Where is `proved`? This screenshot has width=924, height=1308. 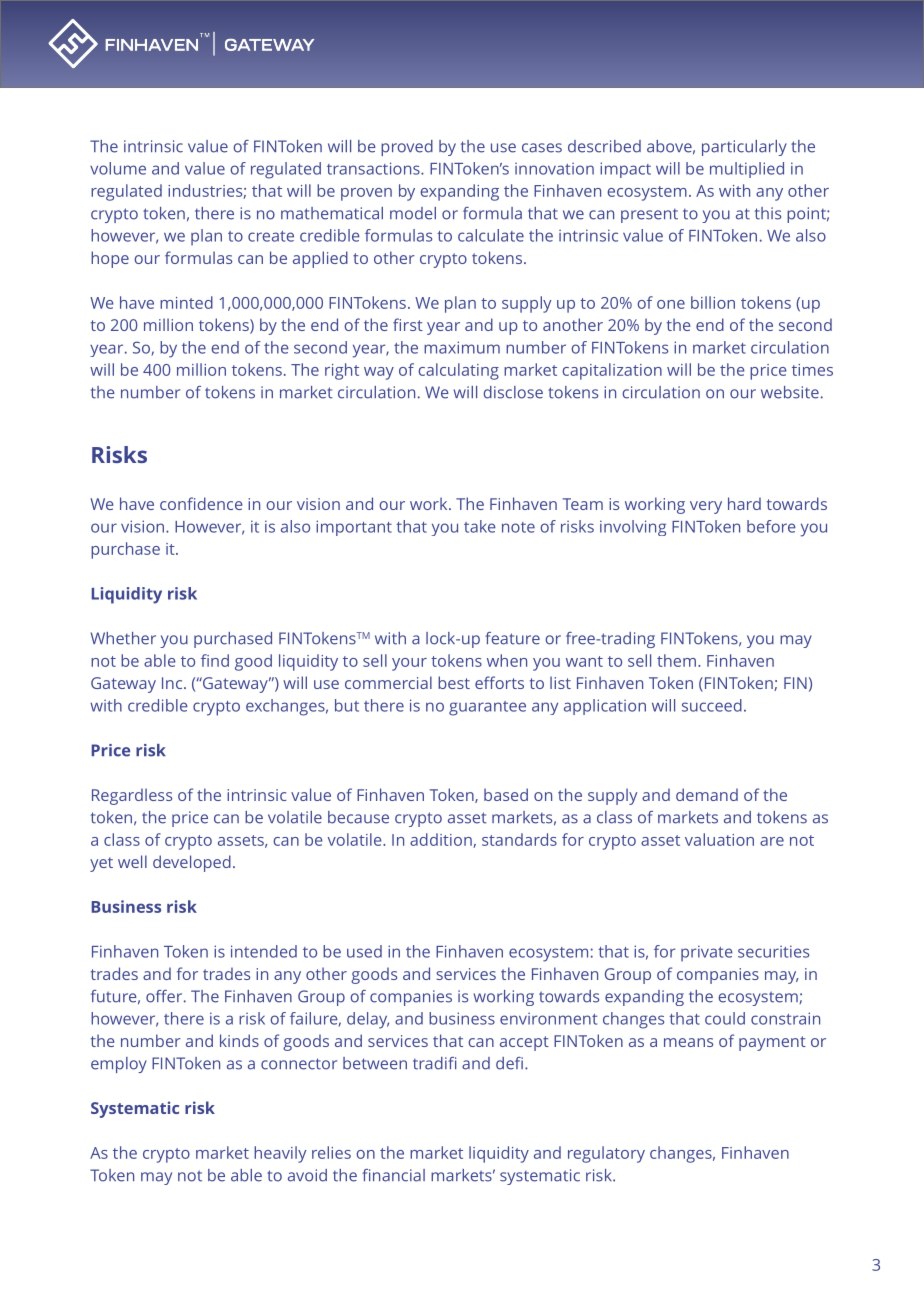 proved is located at coordinates (407, 148).
